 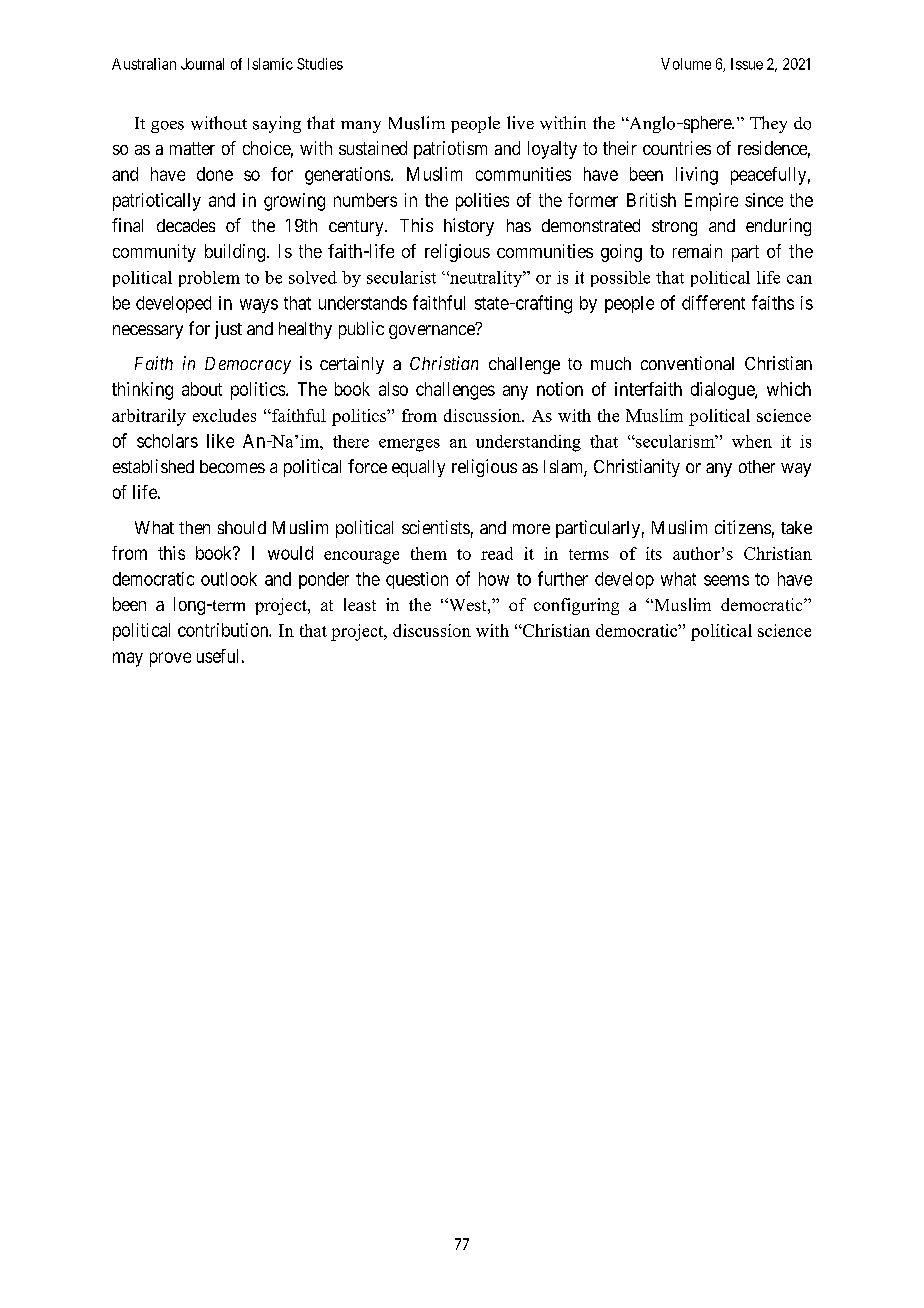 What do you see at coordinates (433, 331) in the screenshot?
I see `governance` at bounding box center [433, 331].
